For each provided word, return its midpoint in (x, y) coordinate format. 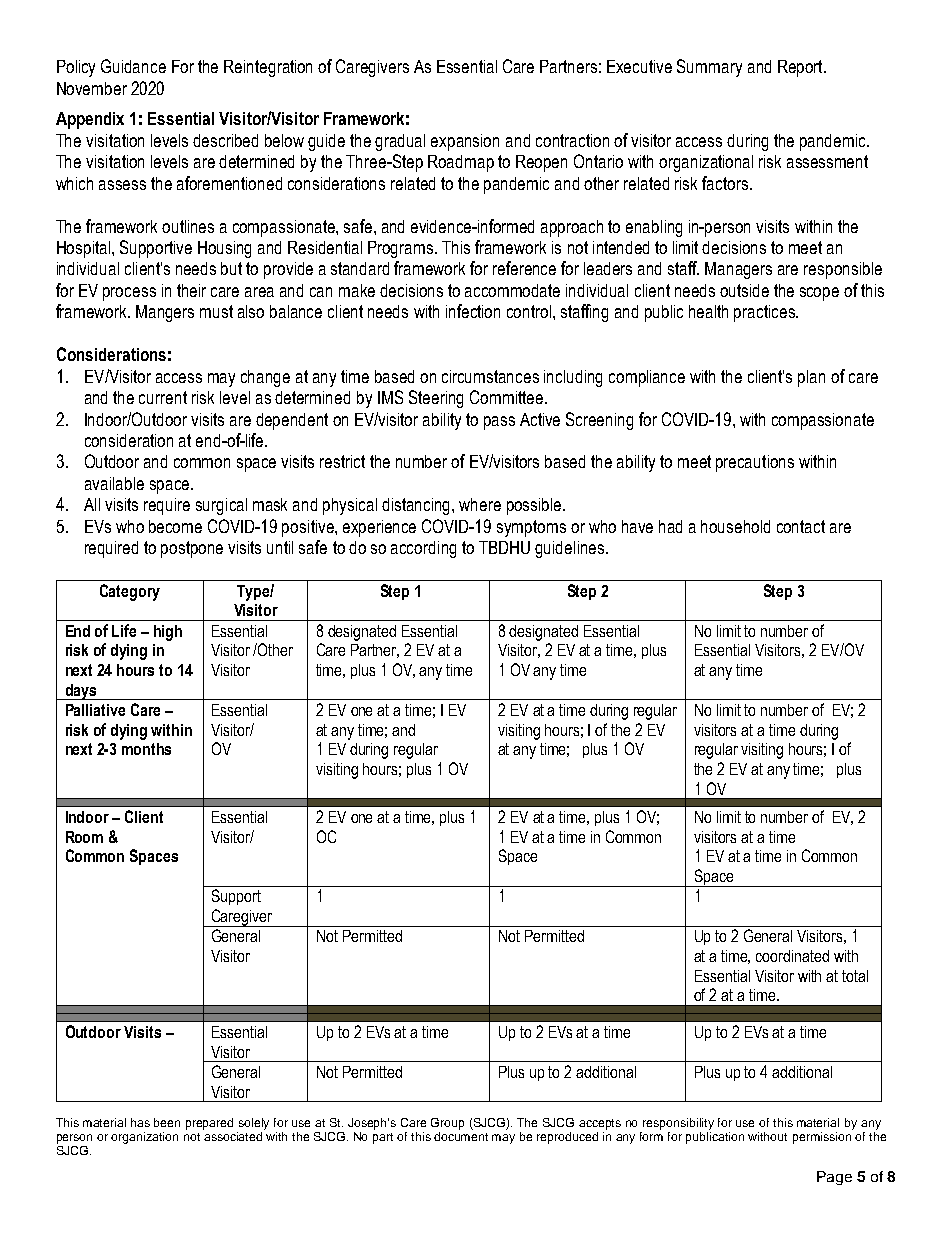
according (423, 549)
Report (801, 68)
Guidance (133, 66)
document (461, 1135)
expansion (465, 142)
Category (130, 592)
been (167, 1122)
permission (823, 1136)
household (735, 526)
